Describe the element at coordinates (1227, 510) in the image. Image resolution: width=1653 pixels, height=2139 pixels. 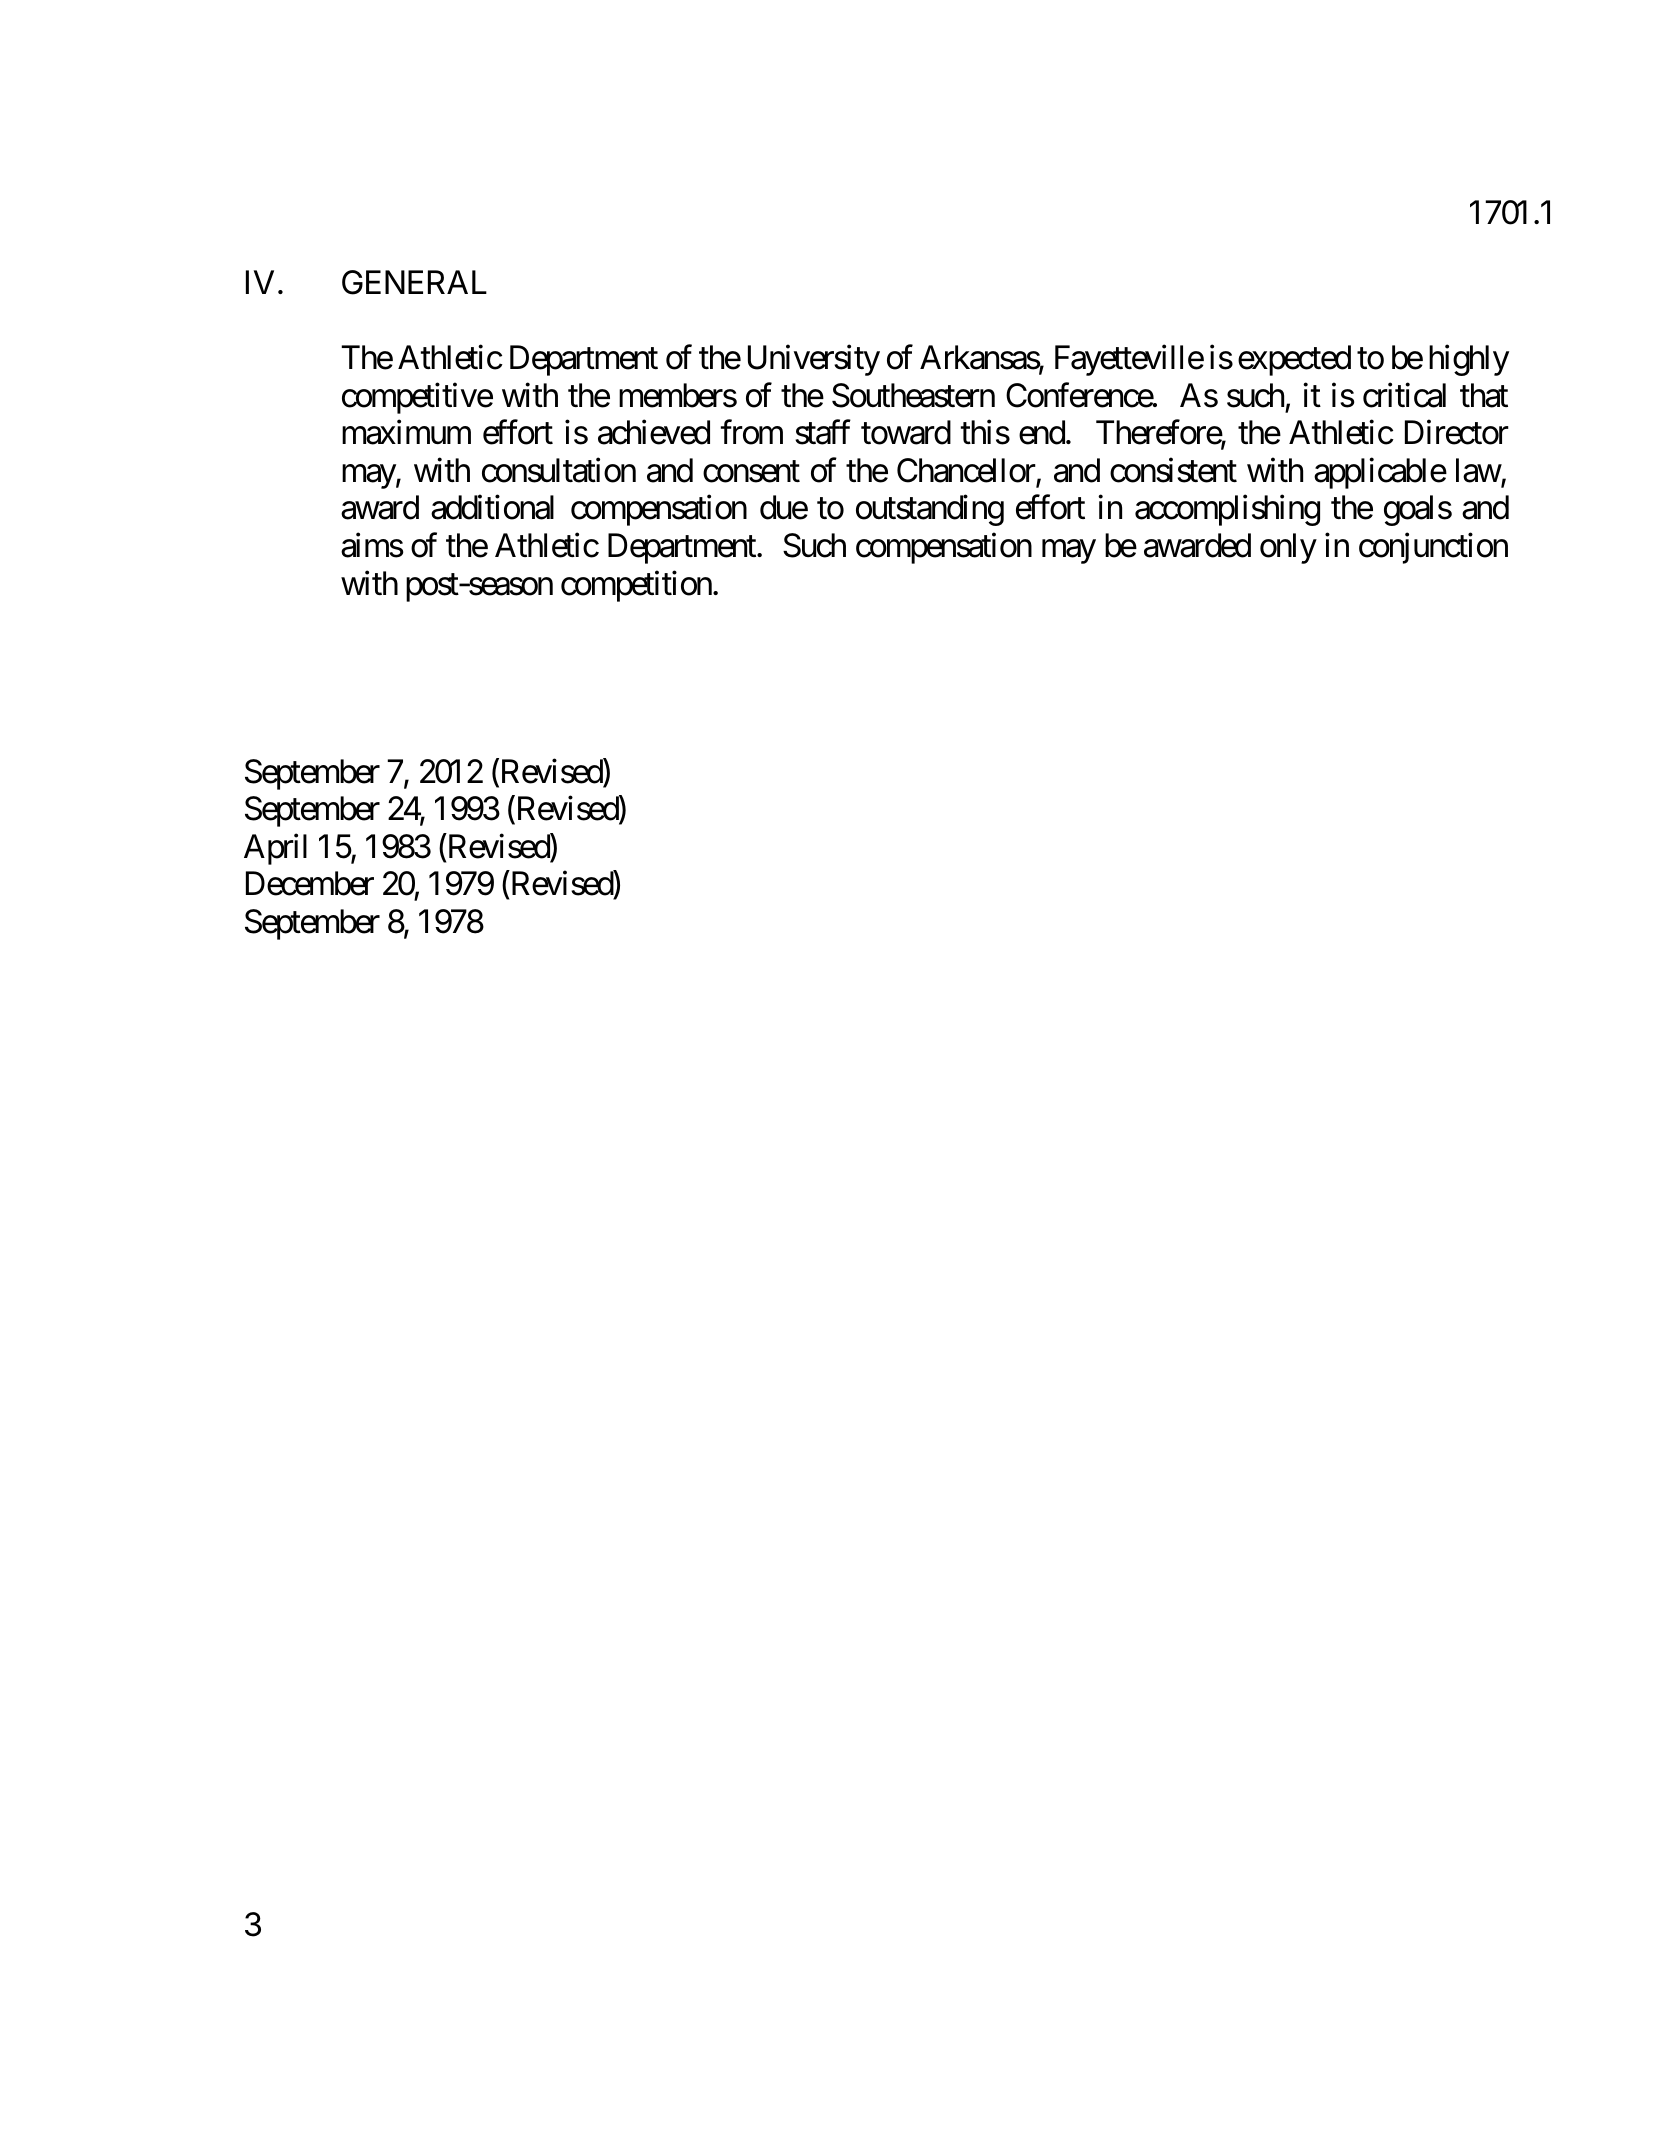
I see `accomplishing` at that location.
